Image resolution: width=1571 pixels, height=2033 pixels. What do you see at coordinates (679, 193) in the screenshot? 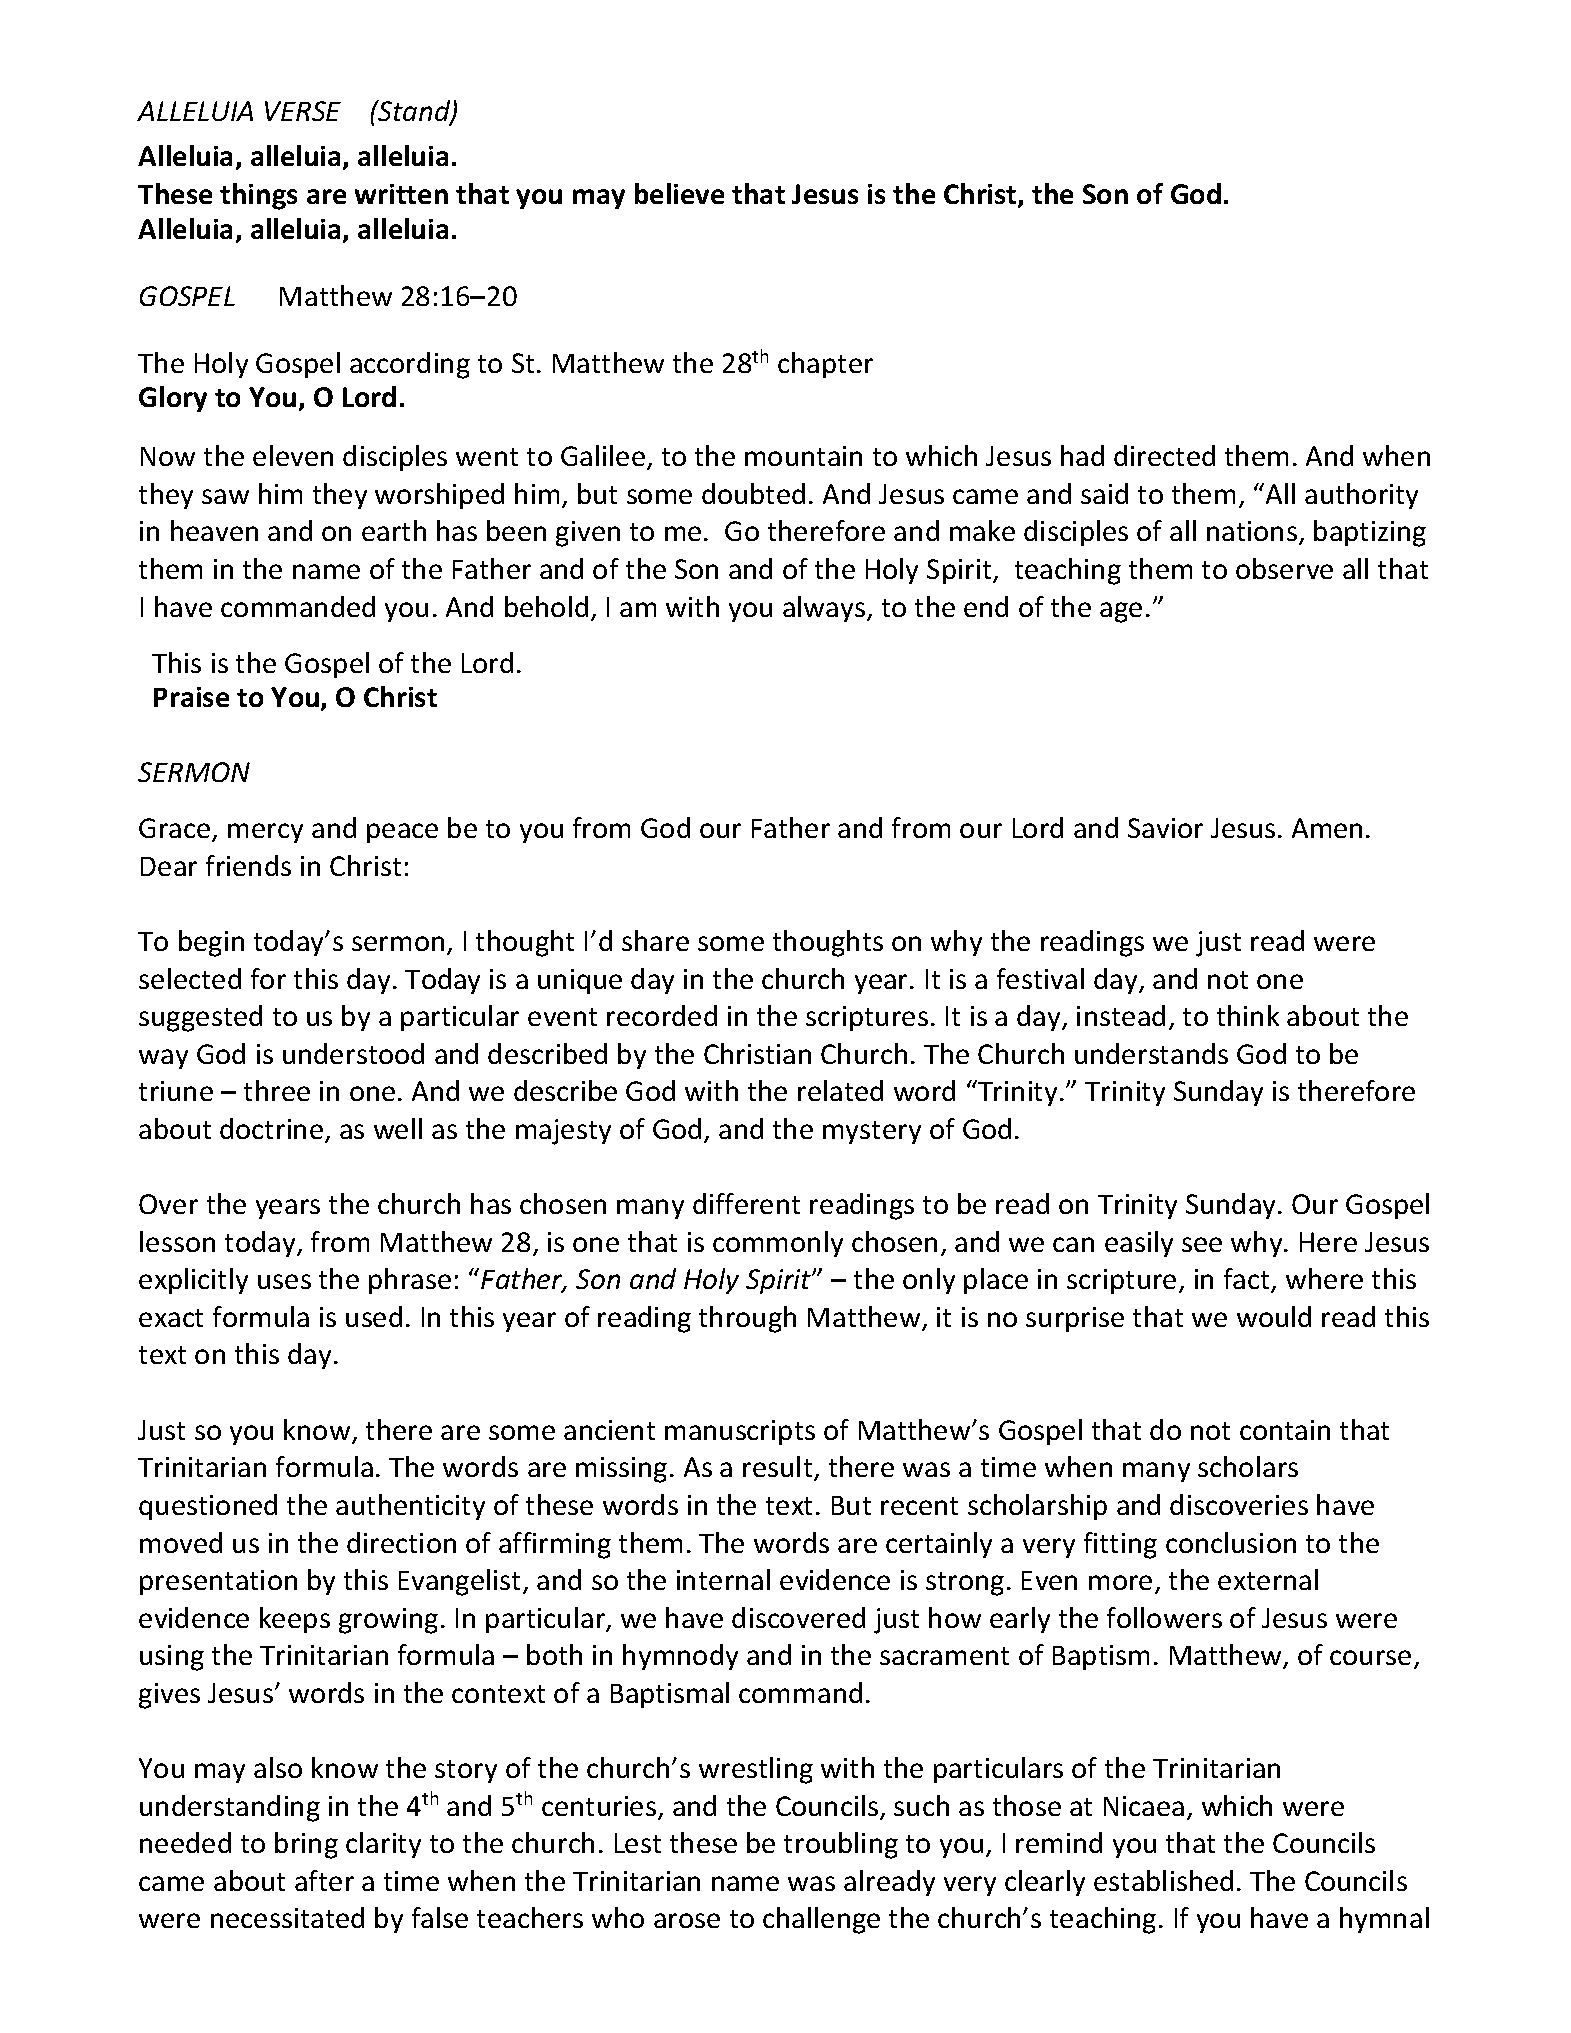
I see `believe` at bounding box center [679, 193].
